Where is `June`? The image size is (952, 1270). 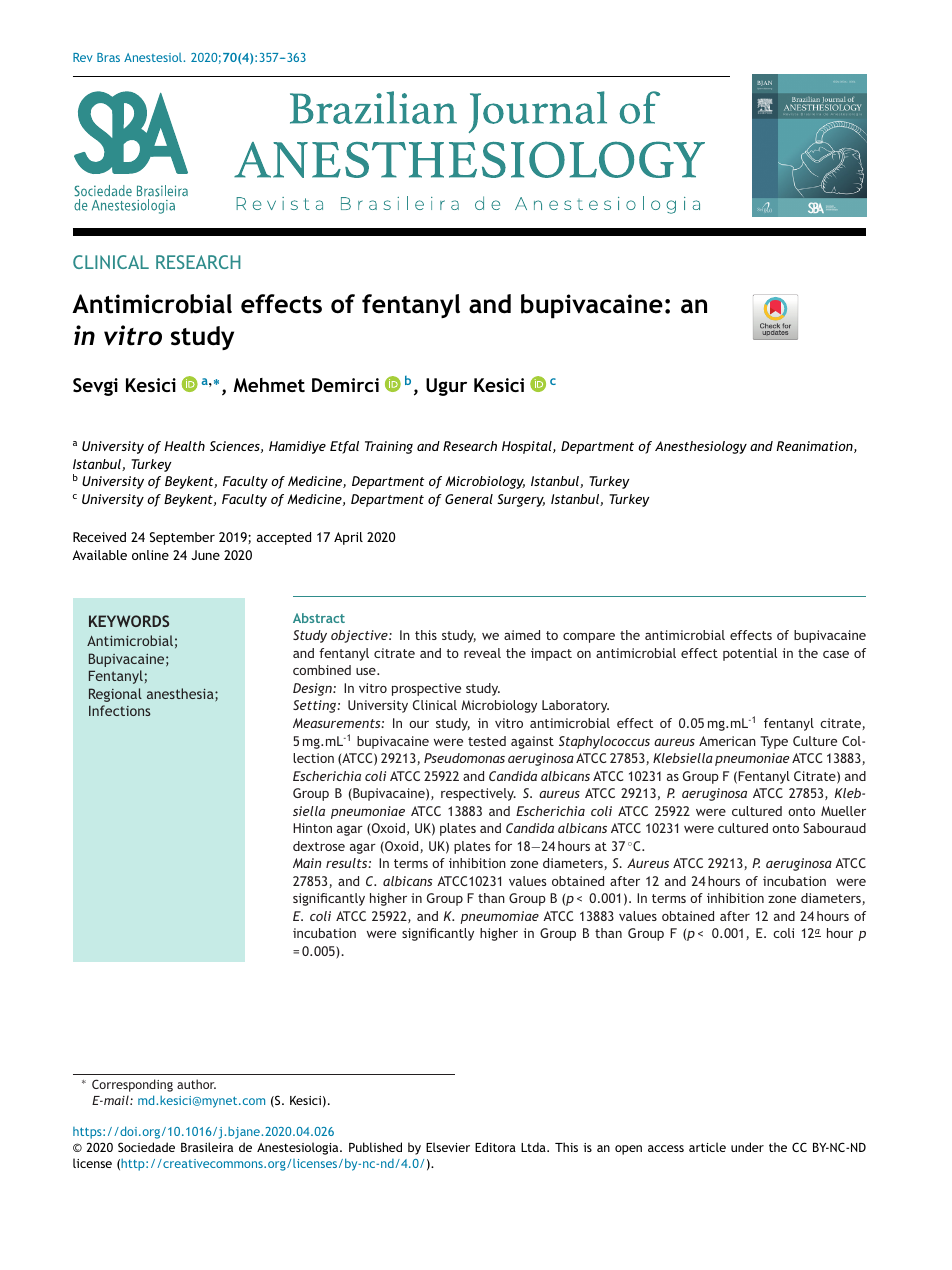 June is located at coordinates (205, 555).
